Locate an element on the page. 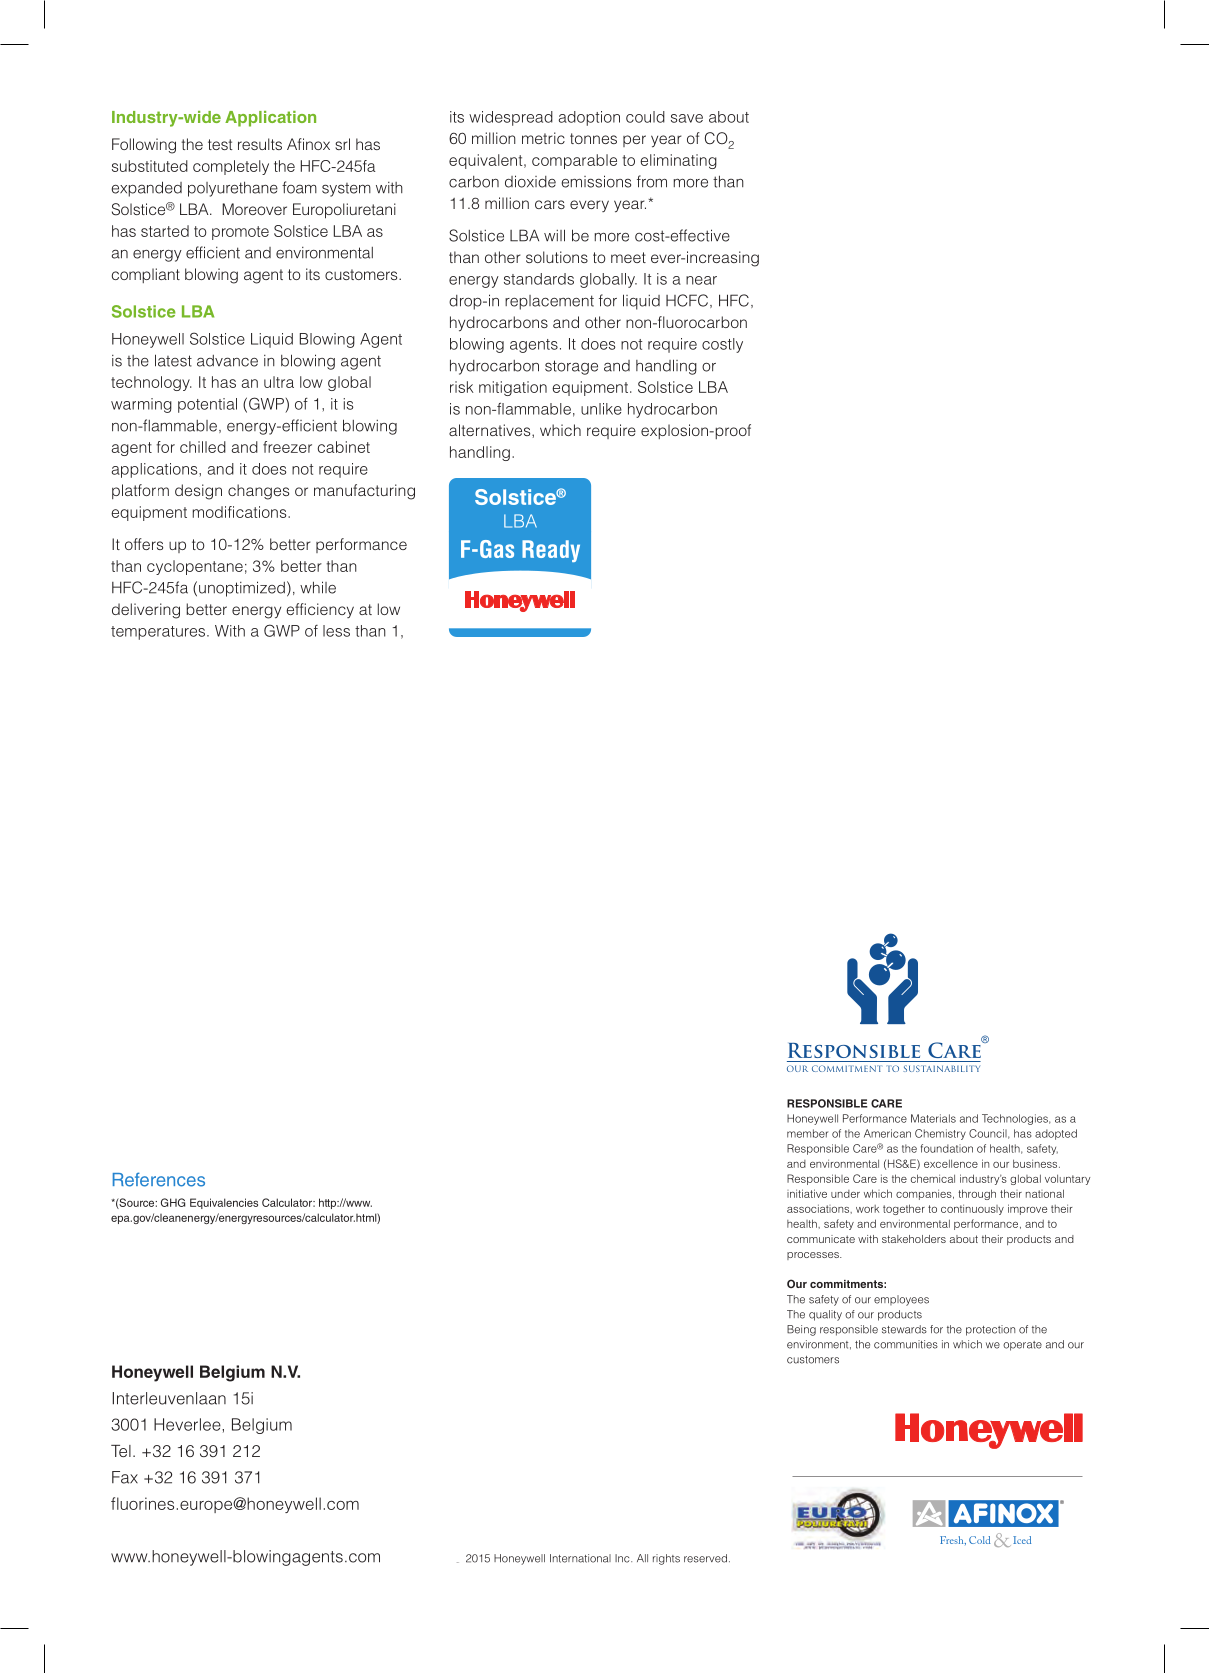  less is located at coordinates (336, 631).
